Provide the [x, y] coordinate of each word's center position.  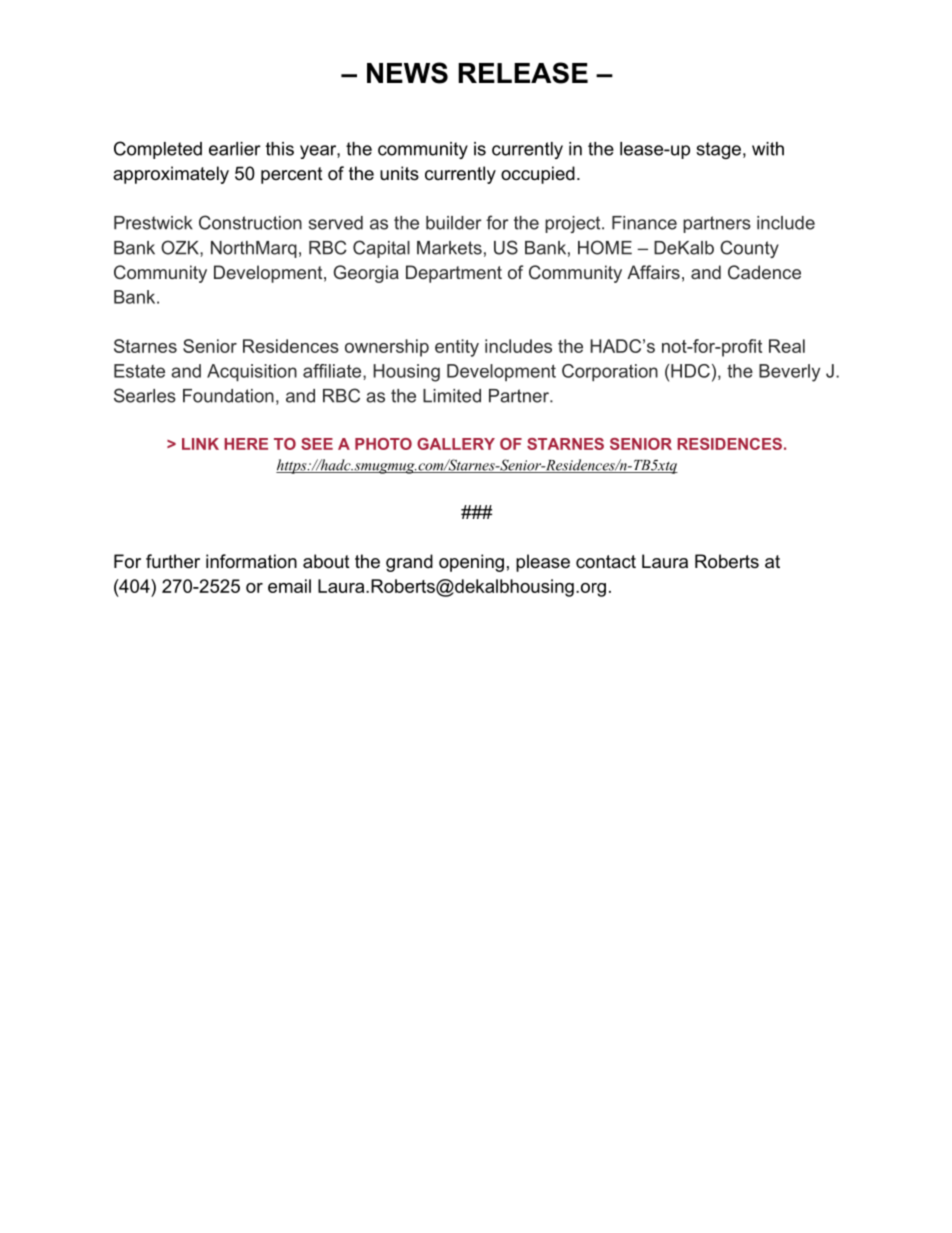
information [251, 561]
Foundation [228, 396]
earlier [235, 149]
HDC [690, 371]
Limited [452, 396]
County [749, 249]
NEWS [407, 73]
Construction [250, 222]
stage [718, 150]
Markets [449, 248]
